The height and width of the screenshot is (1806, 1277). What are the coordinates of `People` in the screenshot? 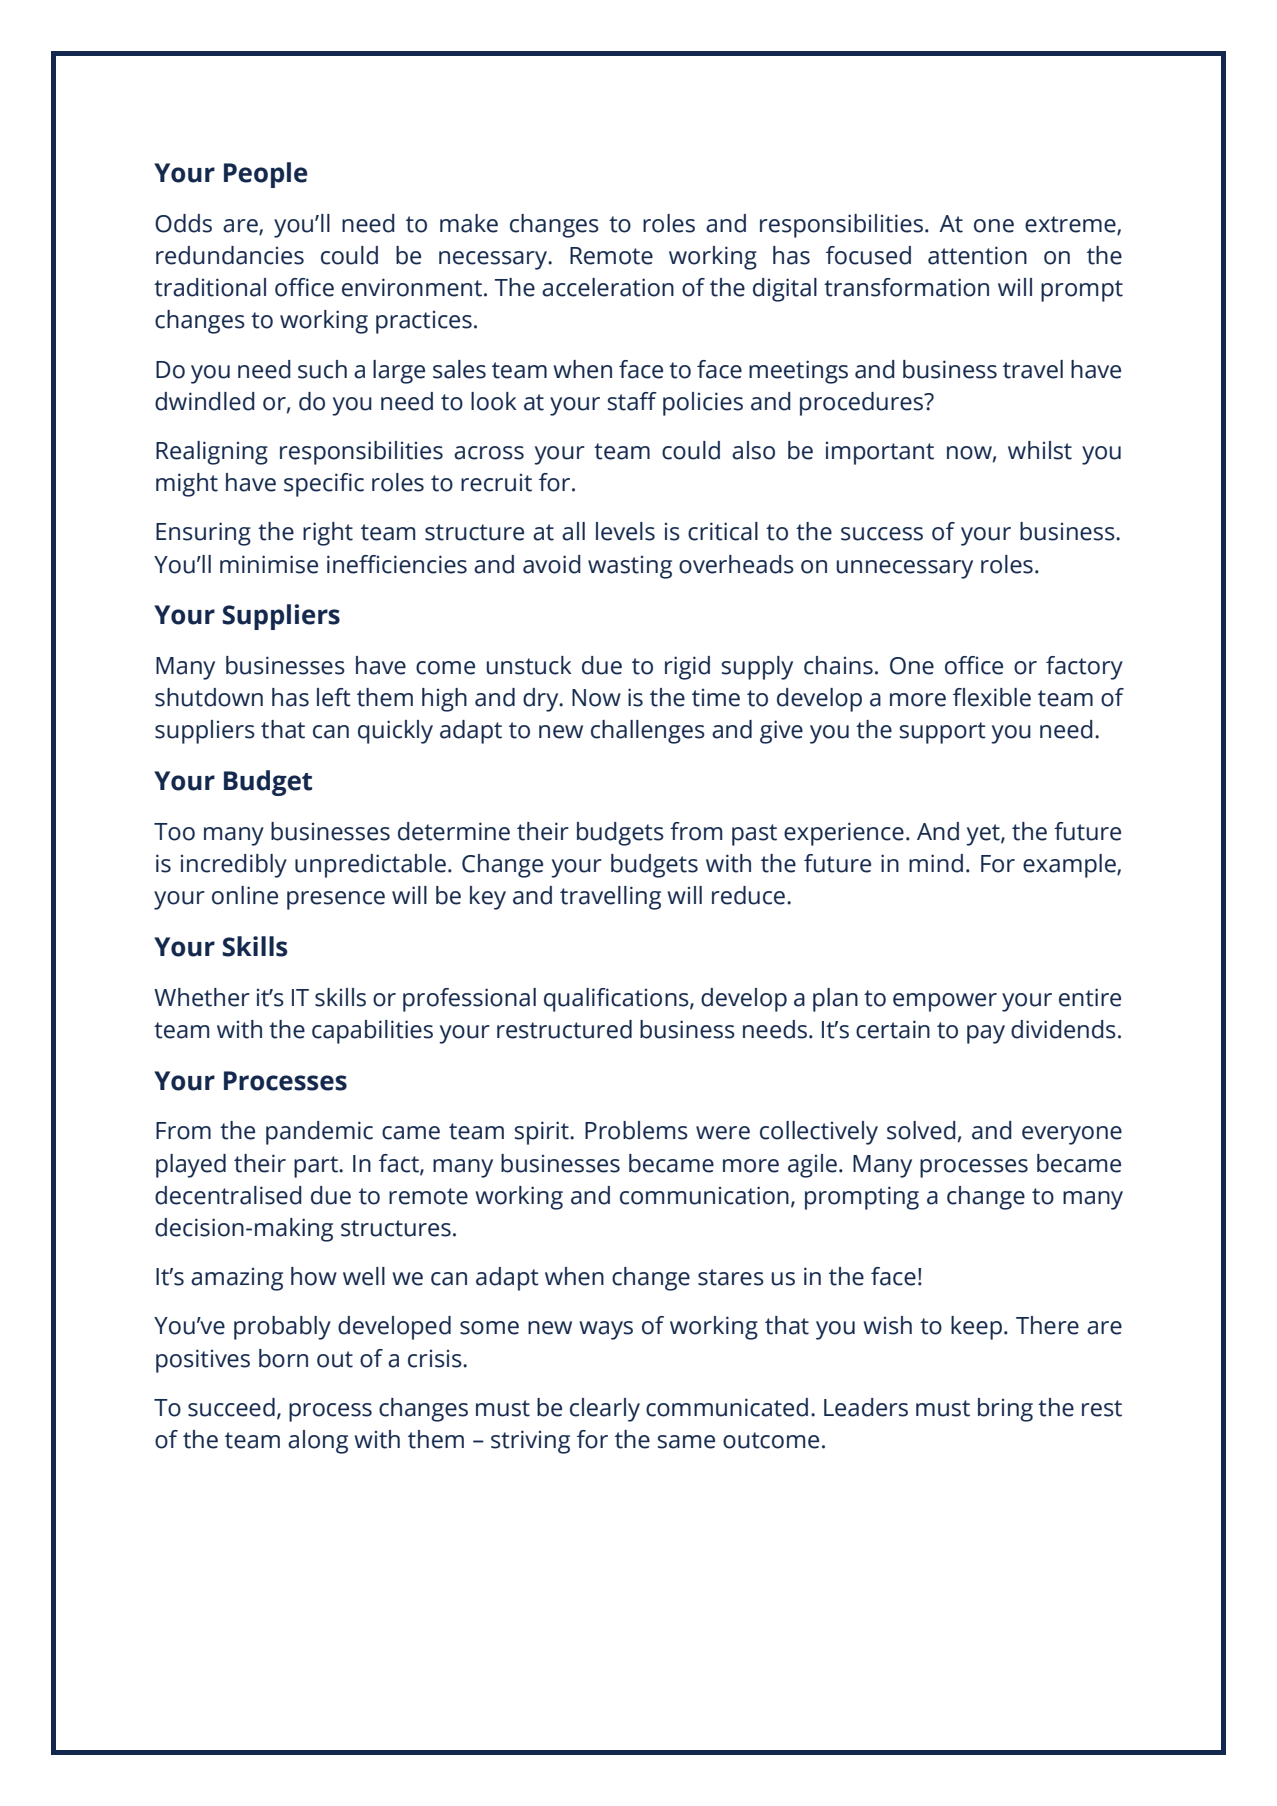 It's located at (265, 175).
